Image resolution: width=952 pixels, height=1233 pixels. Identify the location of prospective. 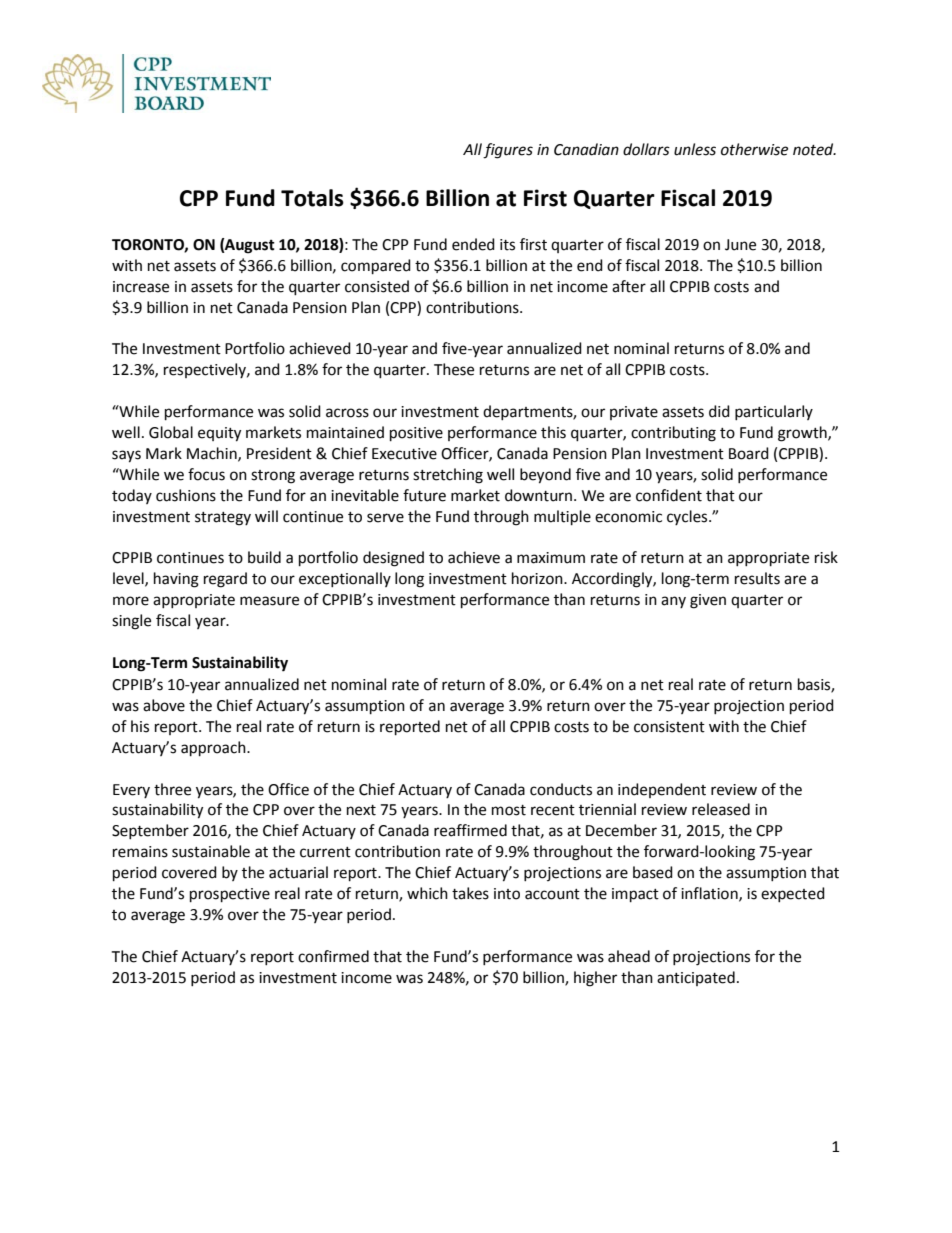
(230, 895).
